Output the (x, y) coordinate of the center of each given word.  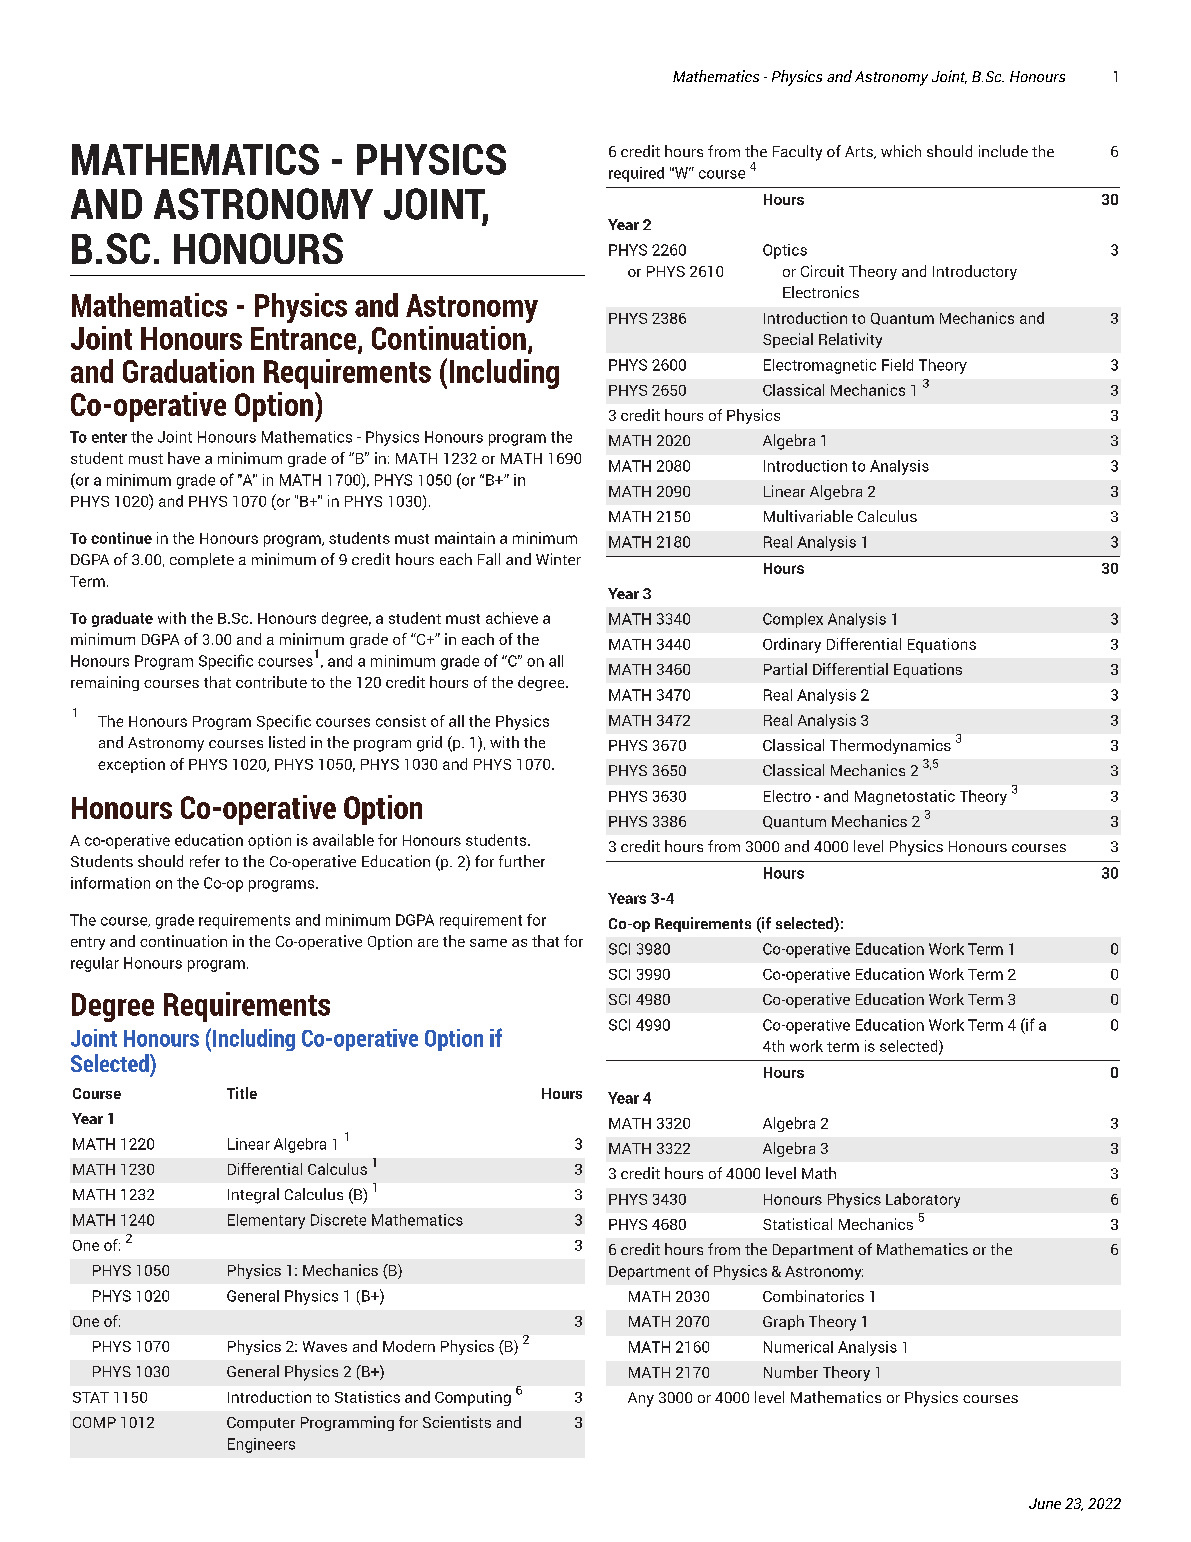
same (488, 943)
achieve (512, 618)
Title (242, 1093)
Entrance (305, 339)
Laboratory (923, 1200)
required (636, 174)
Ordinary (792, 645)
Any (641, 1399)
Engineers (261, 1445)
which (901, 151)
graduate (122, 619)
